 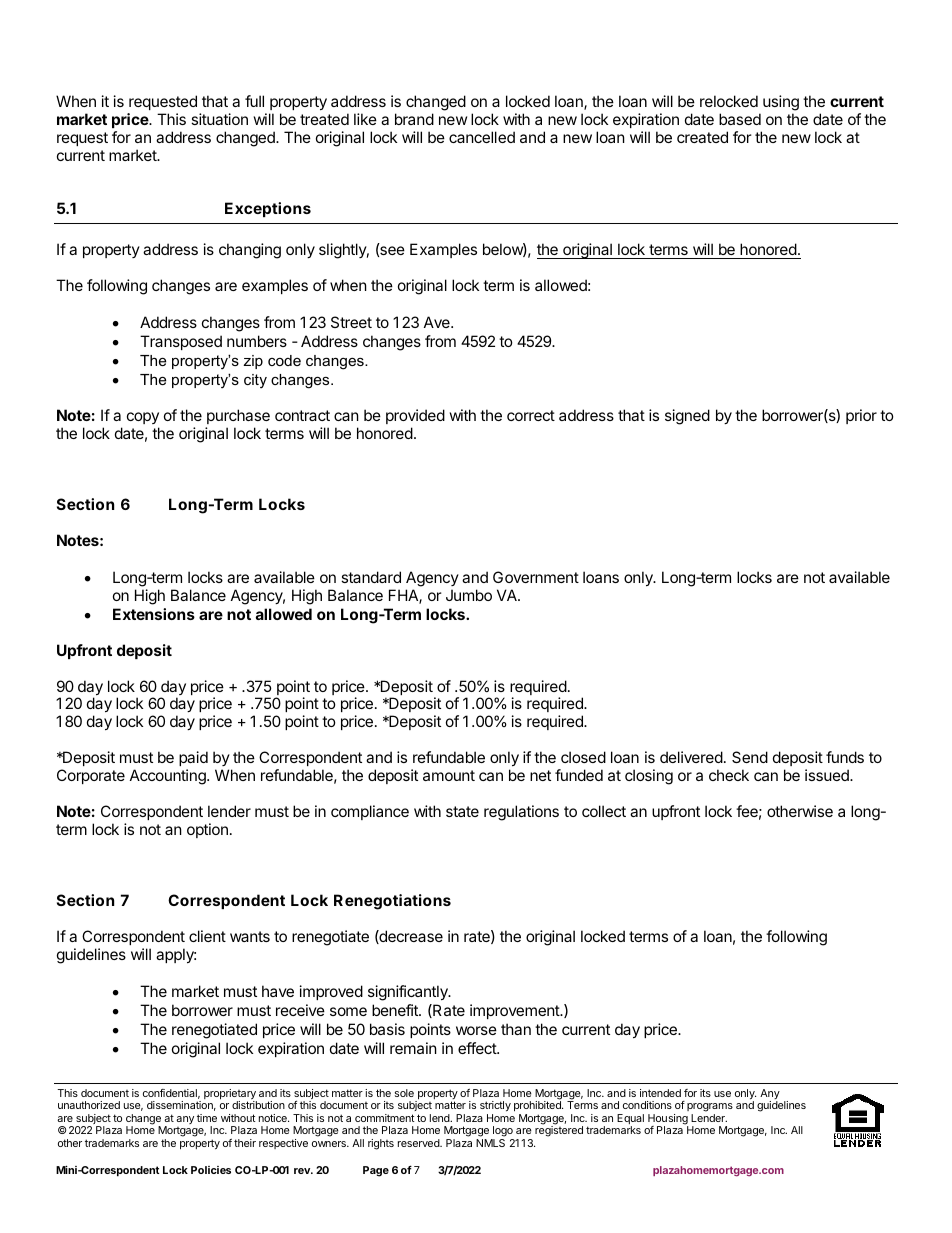 I want to click on signed, so click(x=687, y=417).
